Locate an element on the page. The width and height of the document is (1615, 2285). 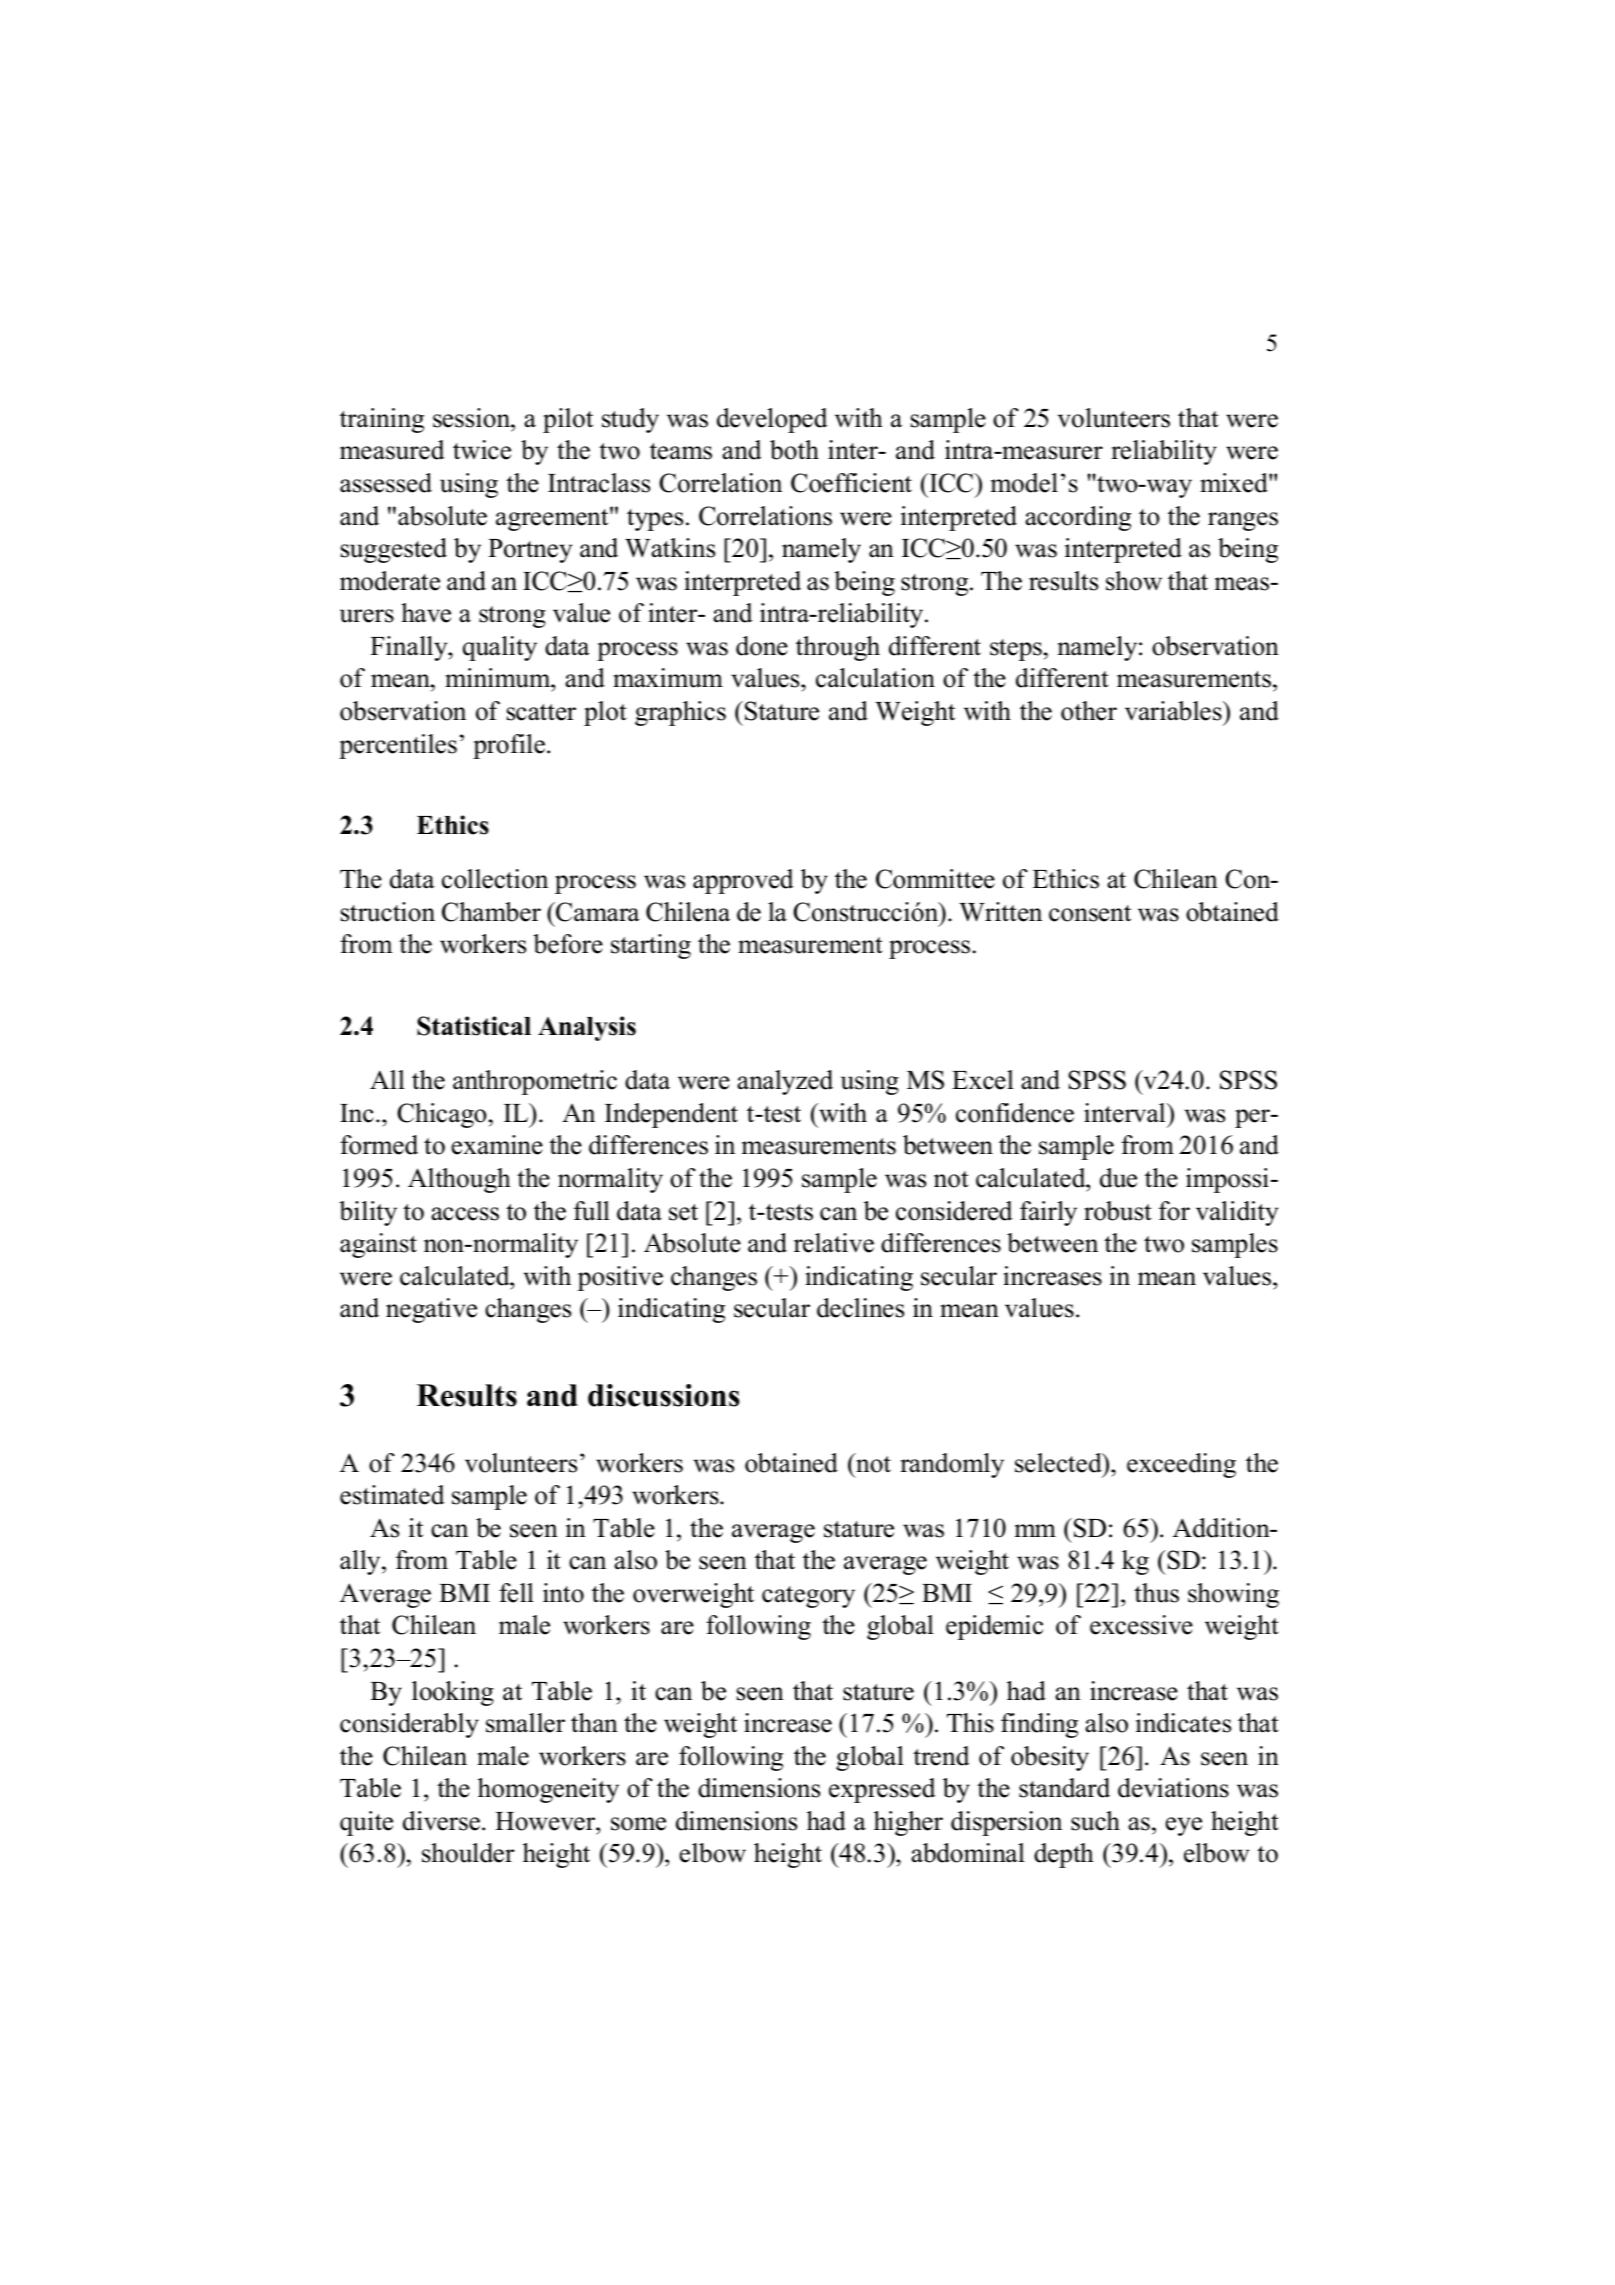
according is located at coordinates (1078, 518).
